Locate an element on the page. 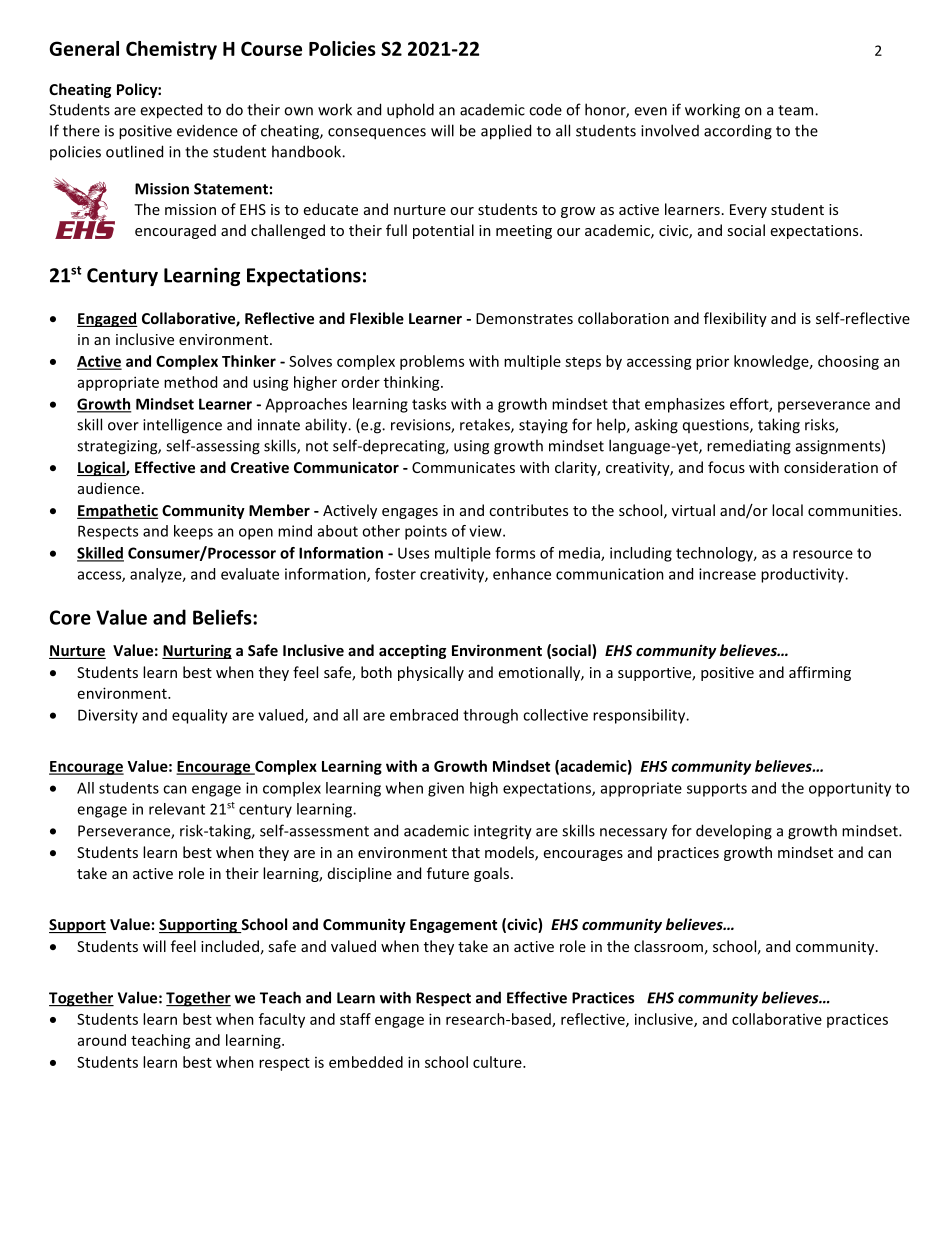 The image size is (952, 1233). tasks is located at coordinates (429, 404).
